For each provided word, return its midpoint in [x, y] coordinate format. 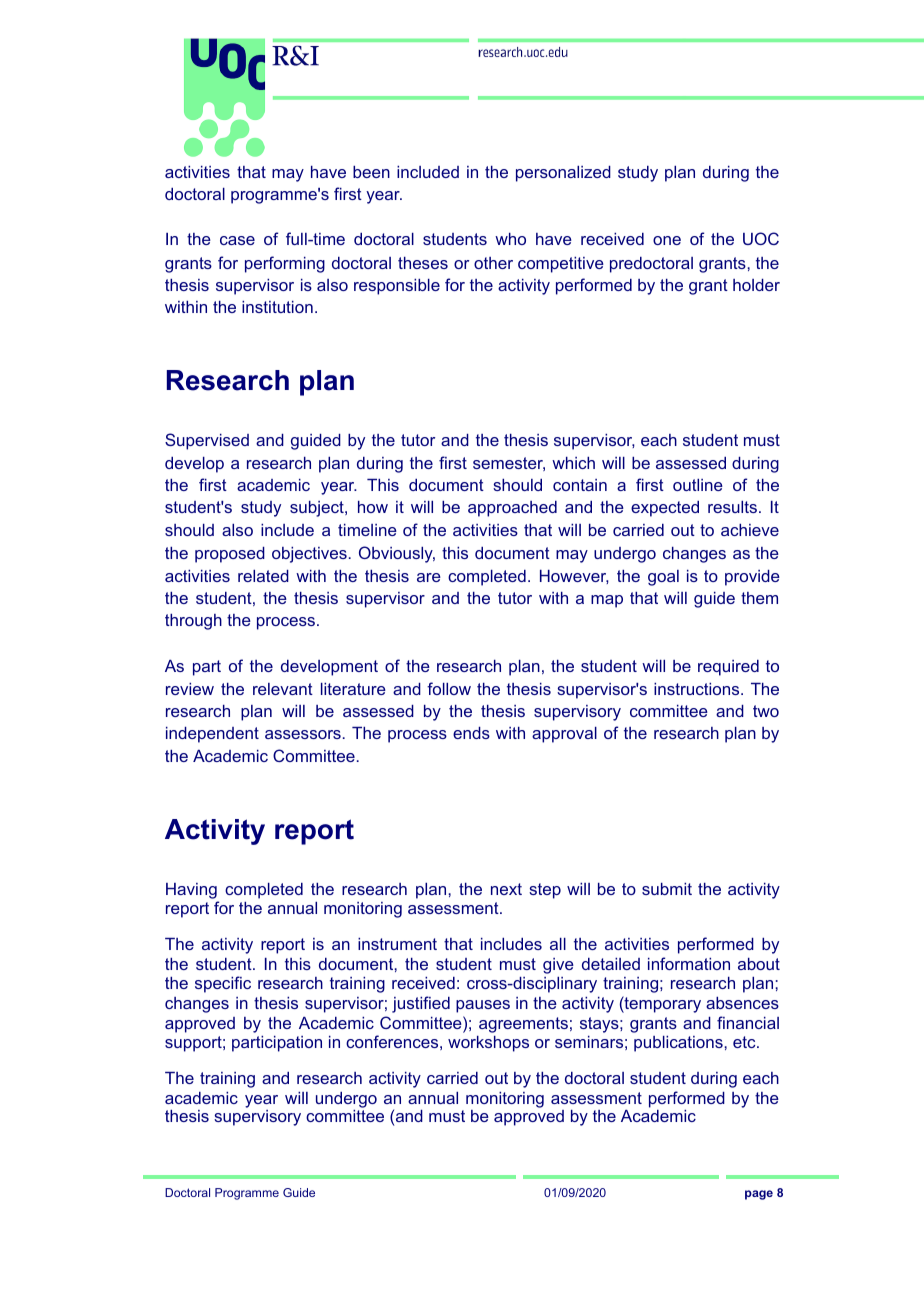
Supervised [207, 441]
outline [698, 485]
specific [223, 984]
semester [509, 464]
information [689, 963]
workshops [488, 1044]
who [510, 239]
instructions [698, 689]
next [506, 889]
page [759, 1195]
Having [192, 892]
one [667, 240]
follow [449, 688]
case [237, 240]
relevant [283, 689]
